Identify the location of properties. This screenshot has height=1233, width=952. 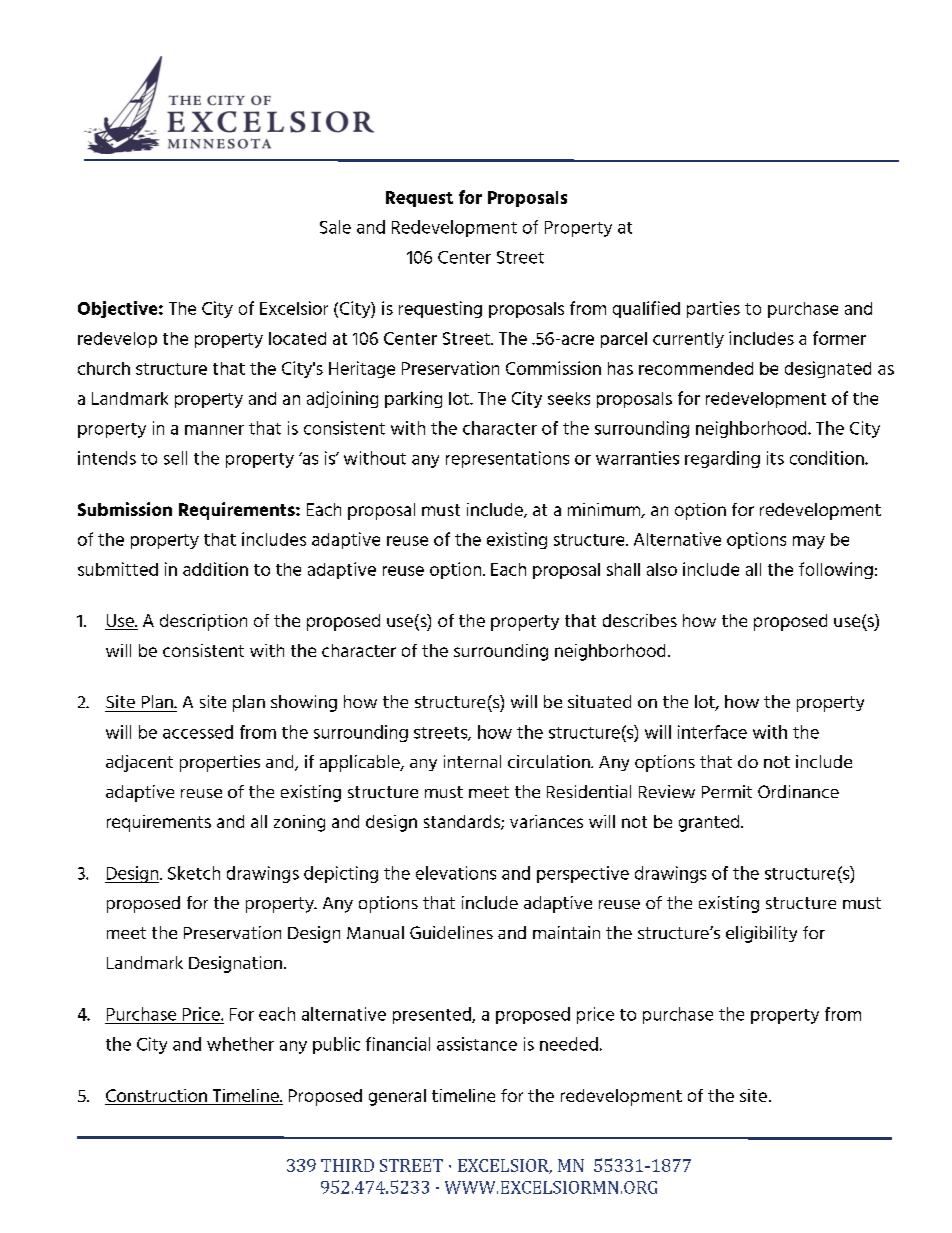
(220, 763).
